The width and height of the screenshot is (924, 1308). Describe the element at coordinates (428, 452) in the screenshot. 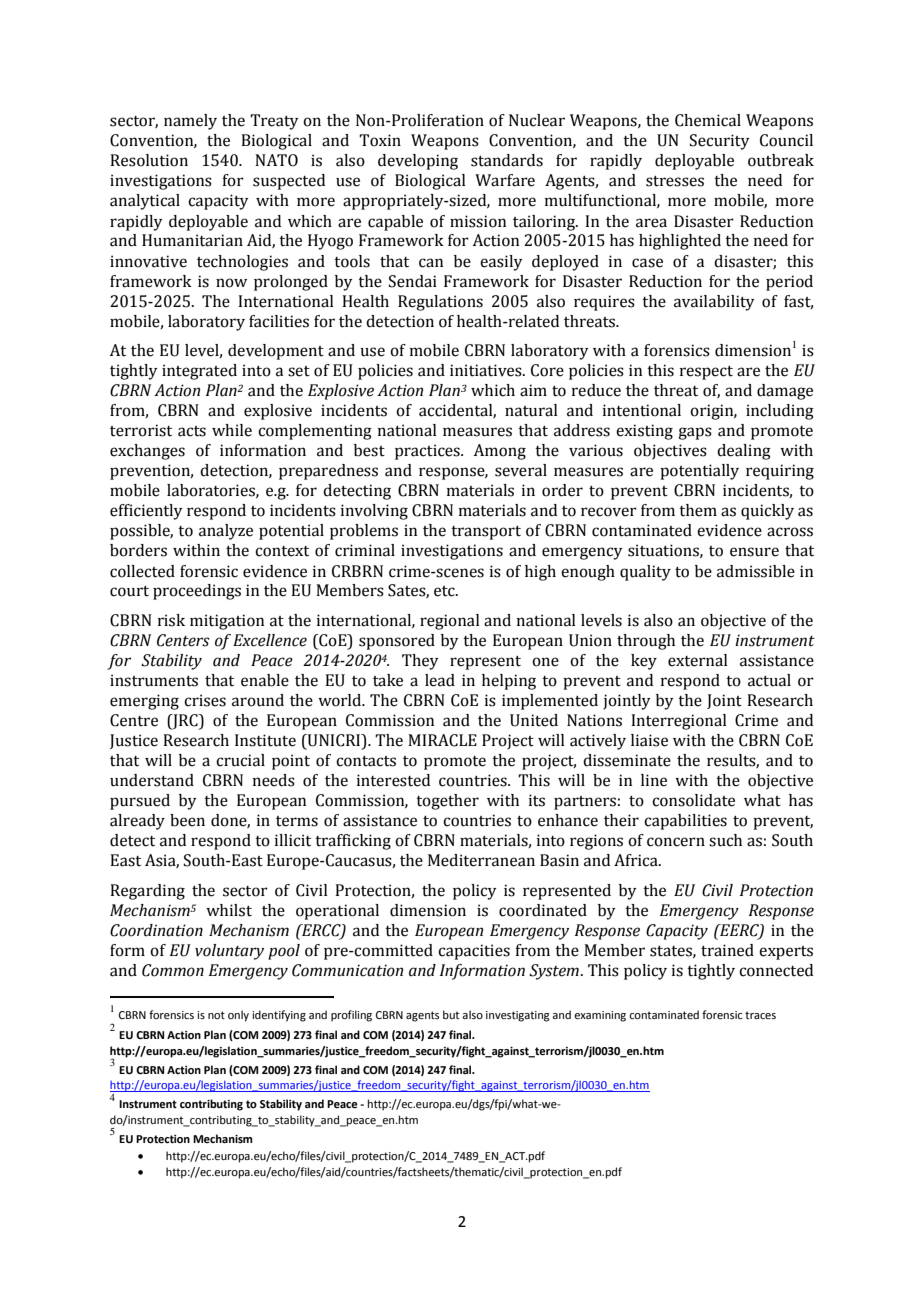

I see `practices` at that location.
